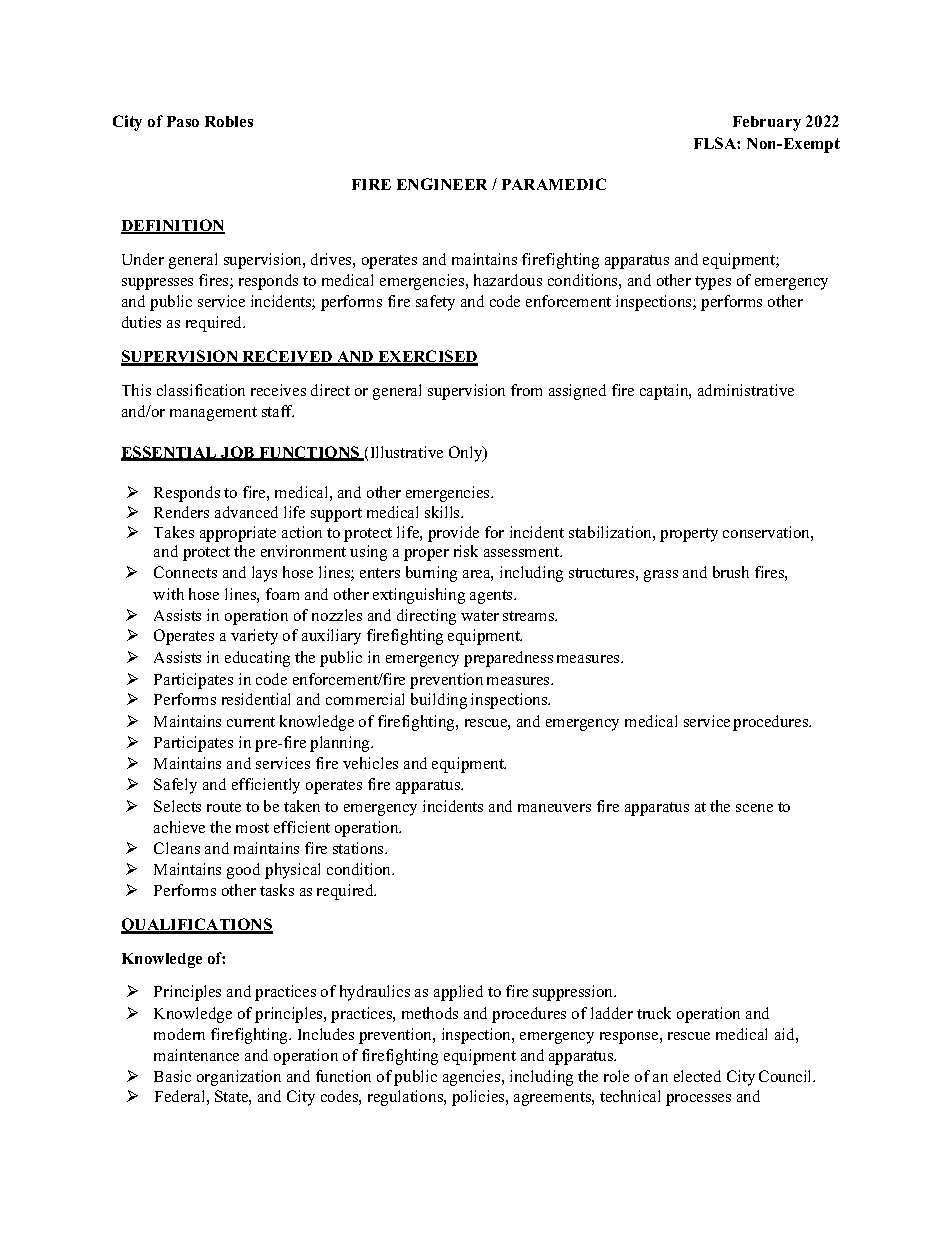 The width and height of the screenshot is (952, 1233). What do you see at coordinates (442, 184) in the screenshot?
I see `ENGINEER` at bounding box center [442, 184].
